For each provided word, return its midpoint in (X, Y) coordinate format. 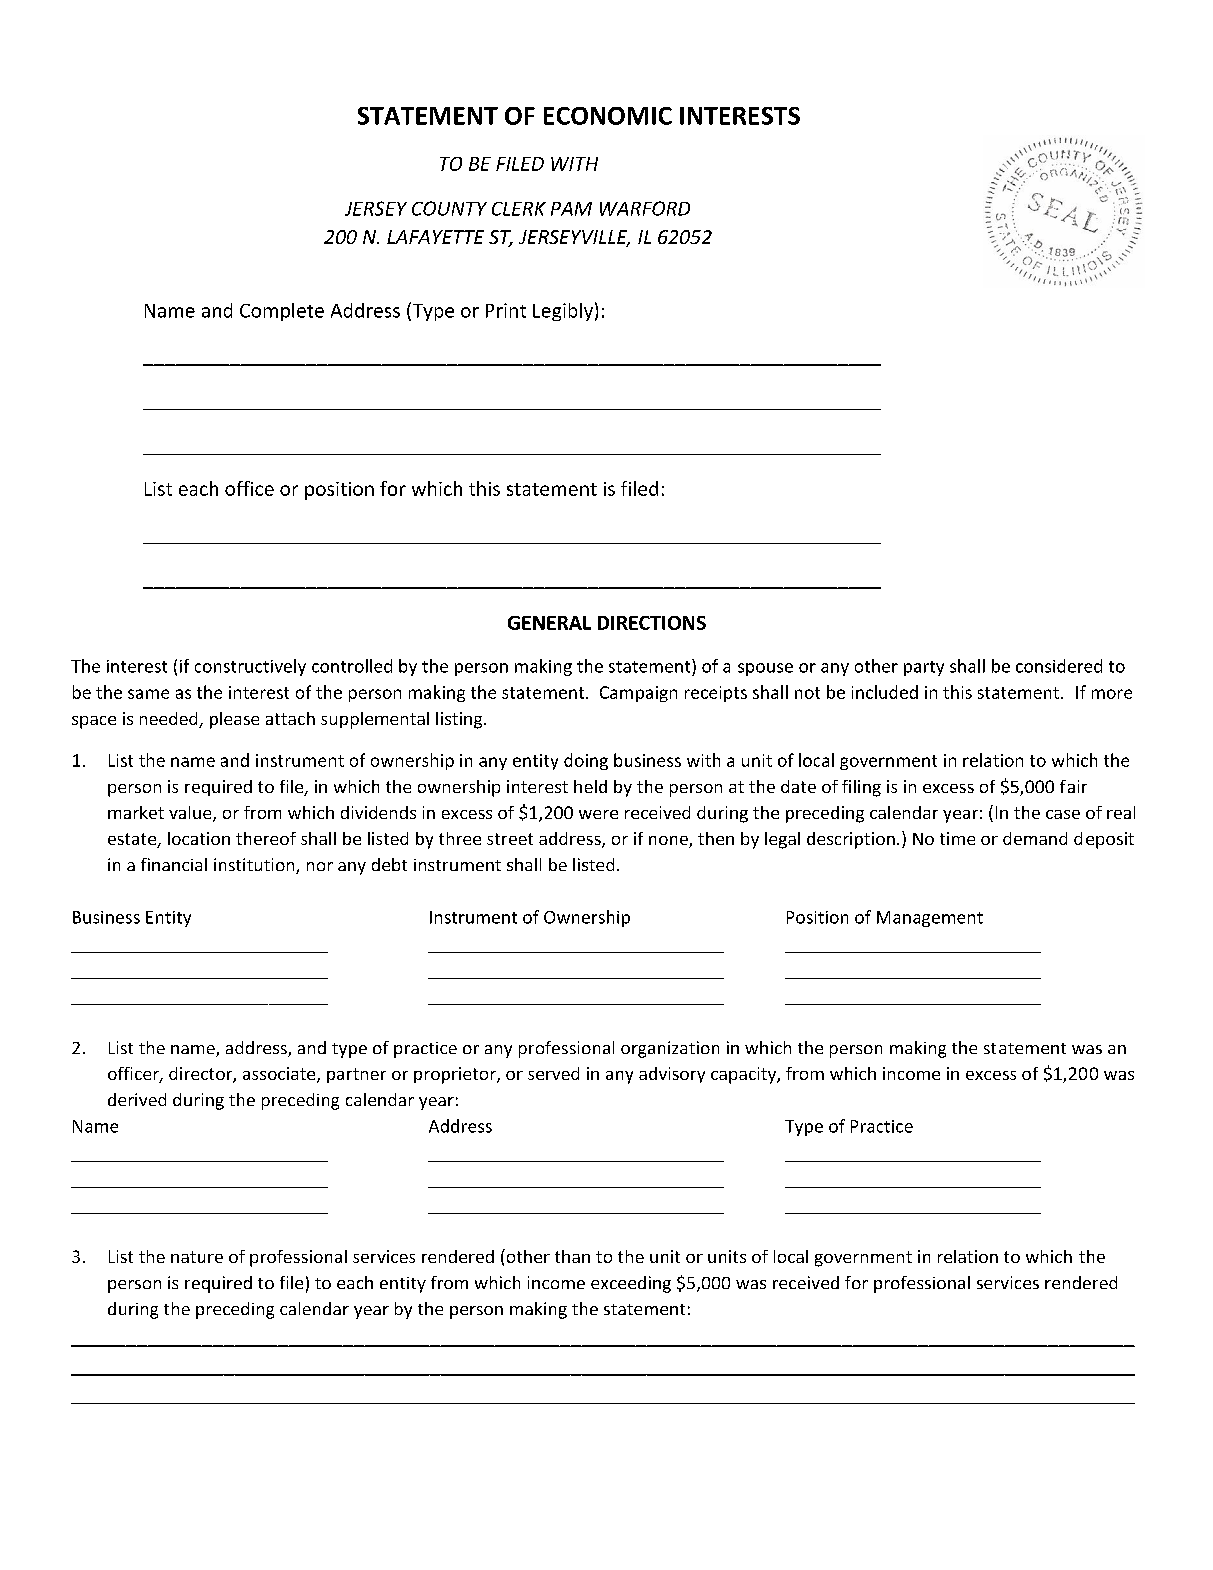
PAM (571, 209)
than (572, 1256)
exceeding (631, 1284)
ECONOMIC (608, 116)
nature (197, 1257)
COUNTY (449, 208)
